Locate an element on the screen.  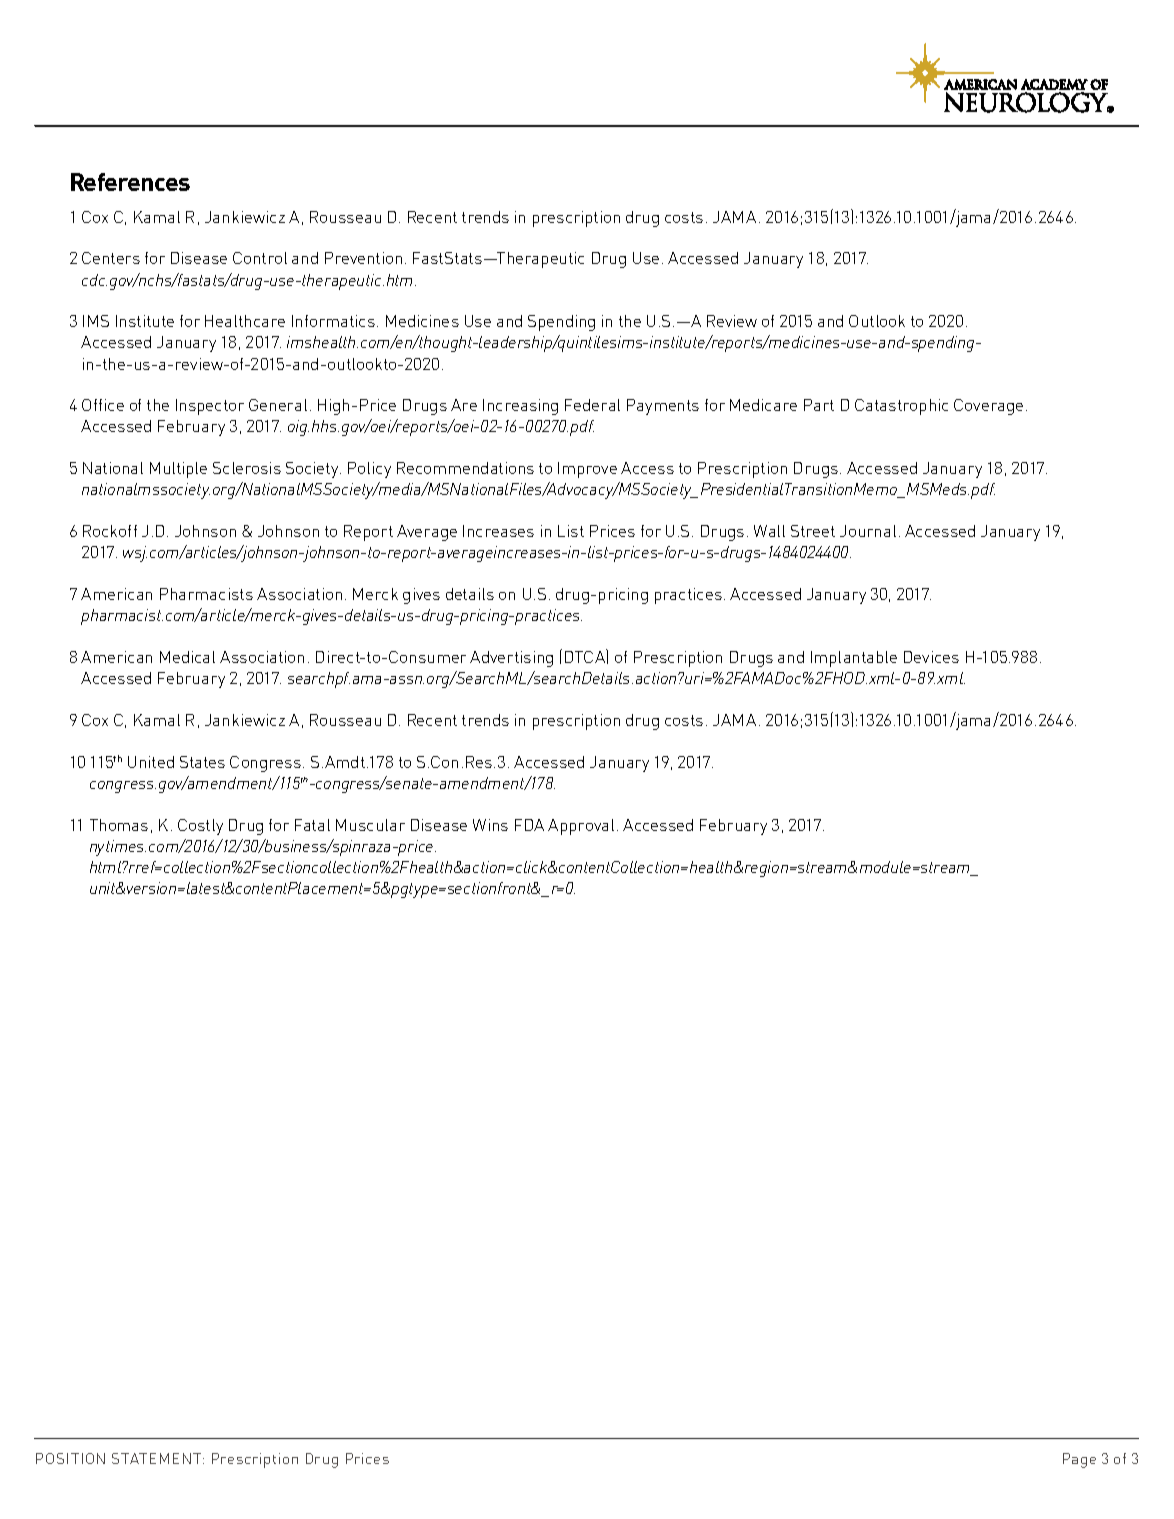
Advertising is located at coordinates (511, 659).
